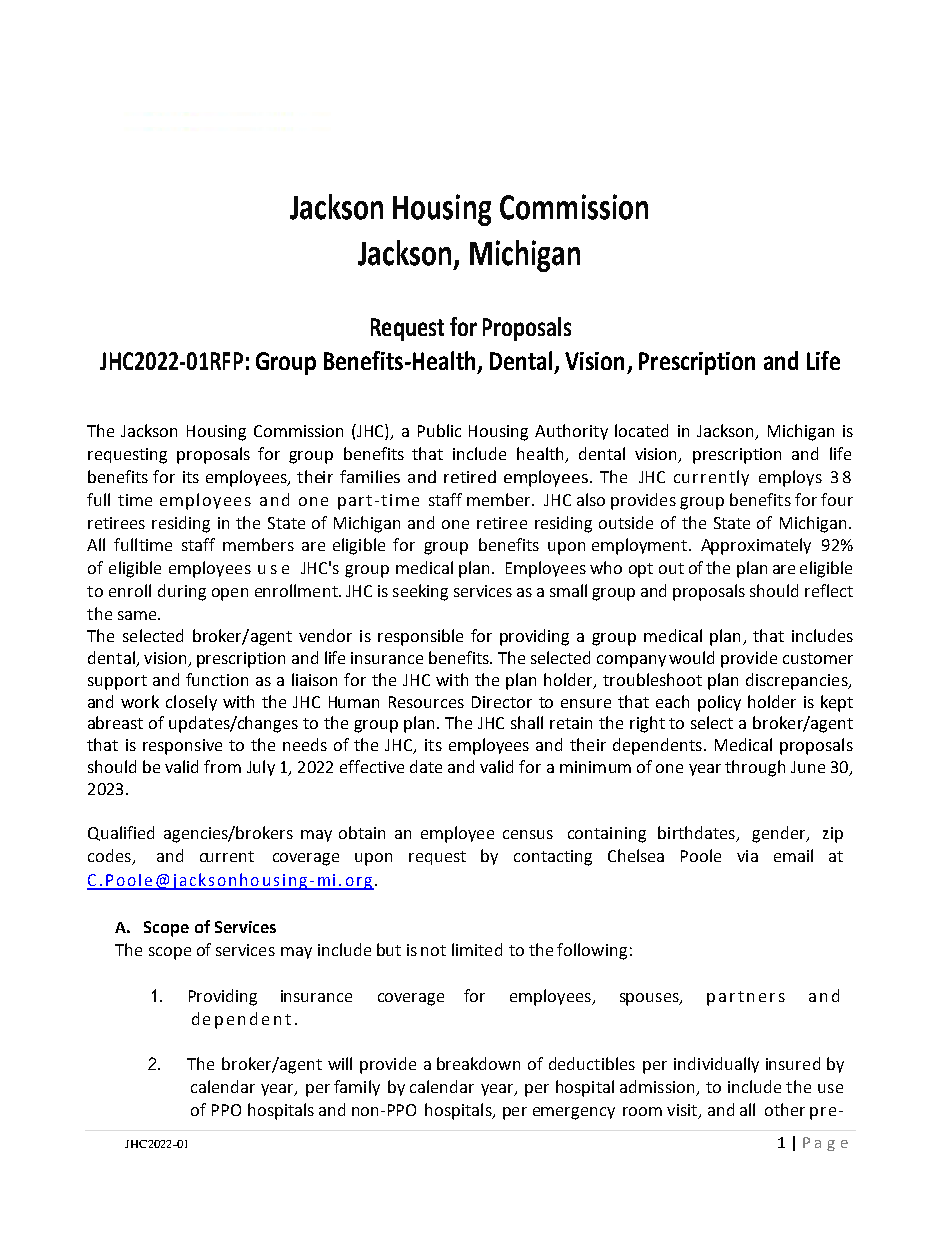 This page has height=1233, width=952. Describe the element at coordinates (470, 476) in the page. I see `retired` at that location.
